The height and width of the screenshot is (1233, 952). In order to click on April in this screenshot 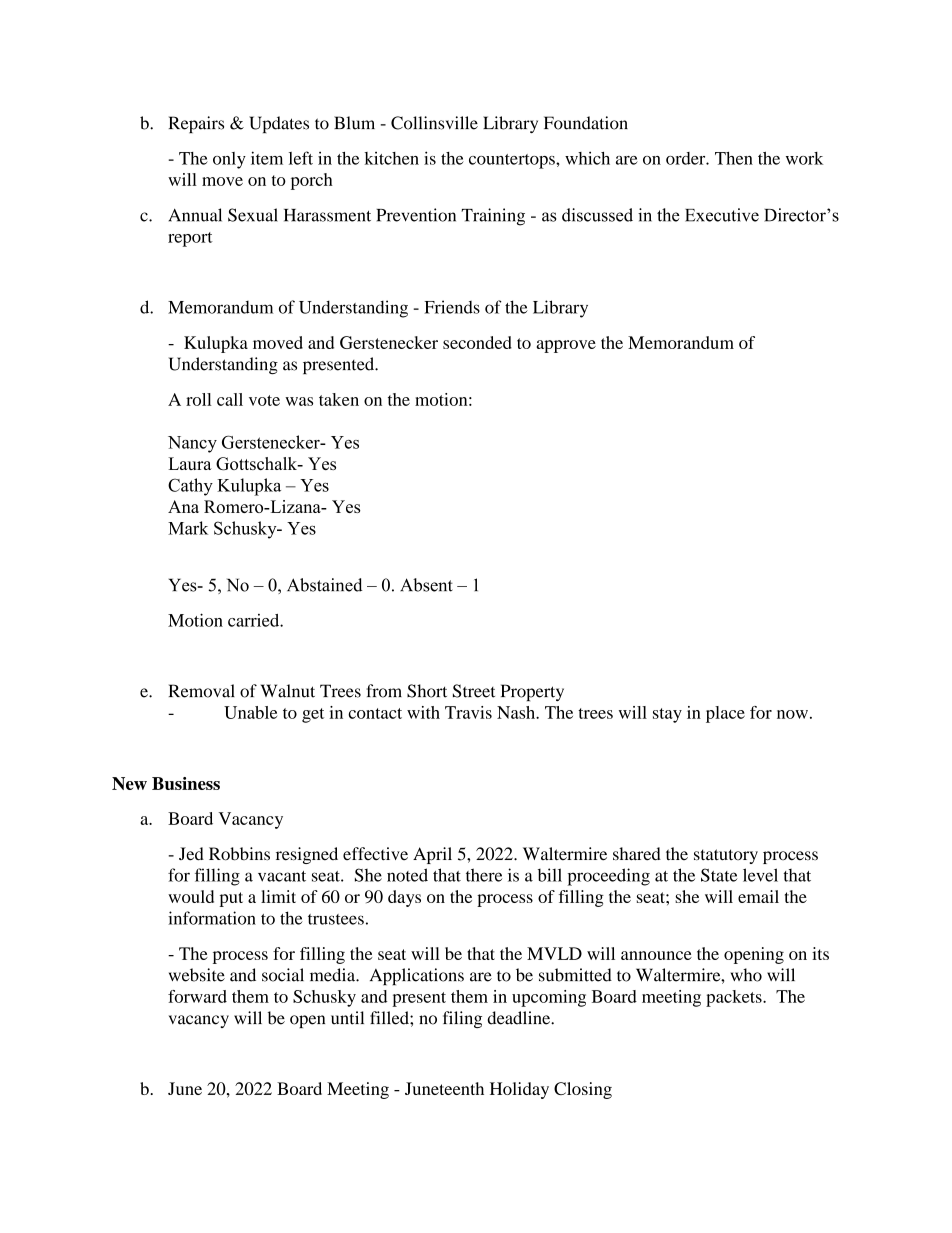, I will do `click(432, 855)`.
